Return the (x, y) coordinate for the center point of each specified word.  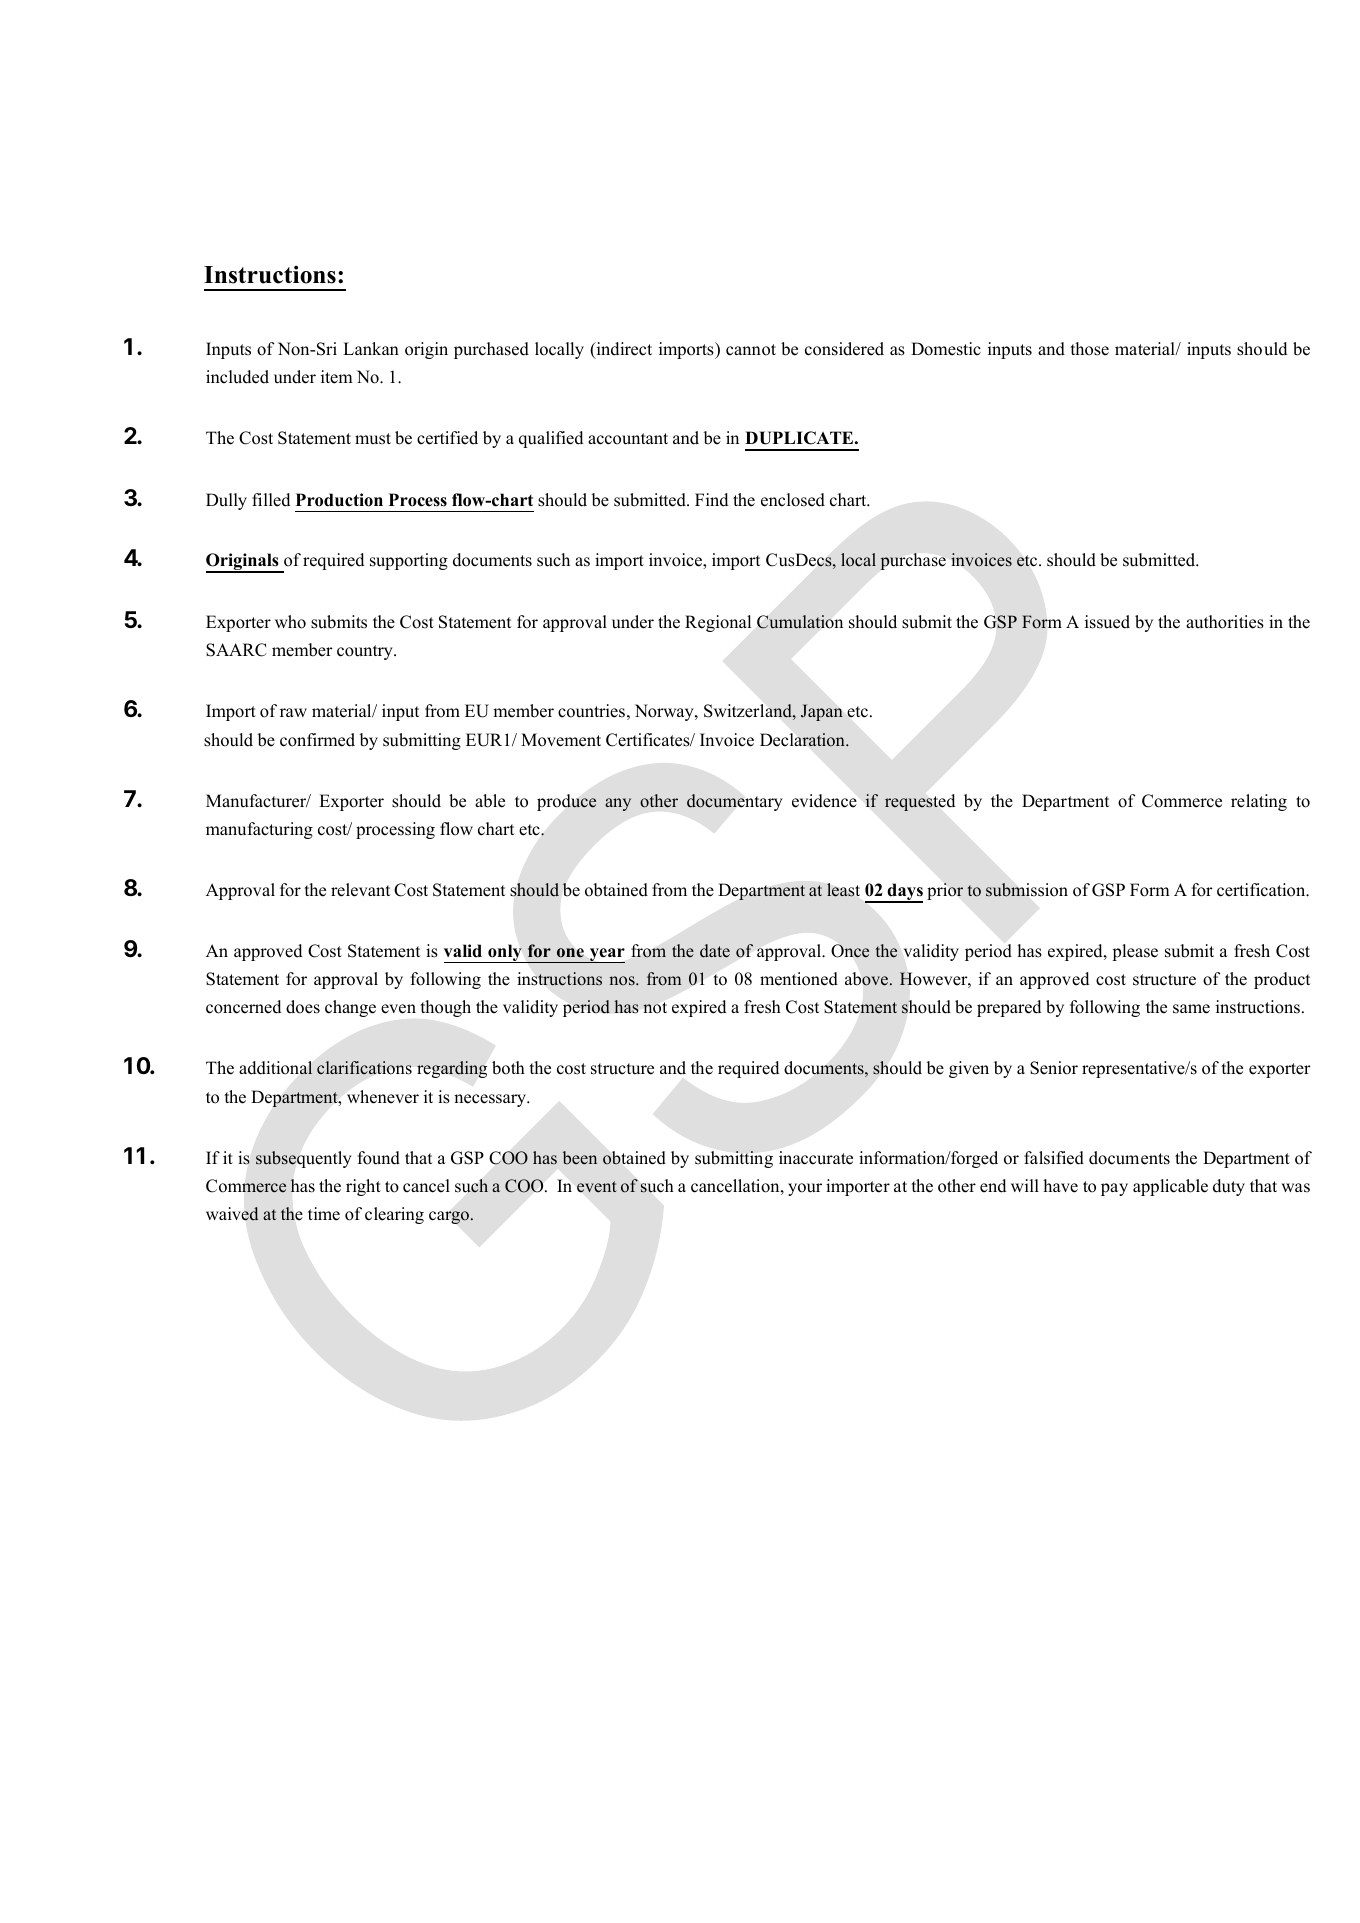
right (363, 1187)
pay (1114, 1189)
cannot (751, 350)
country (366, 652)
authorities (1225, 622)
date (715, 951)
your (805, 1189)
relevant (360, 890)
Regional (718, 623)
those (1089, 349)
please (1135, 952)
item (337, 377)
